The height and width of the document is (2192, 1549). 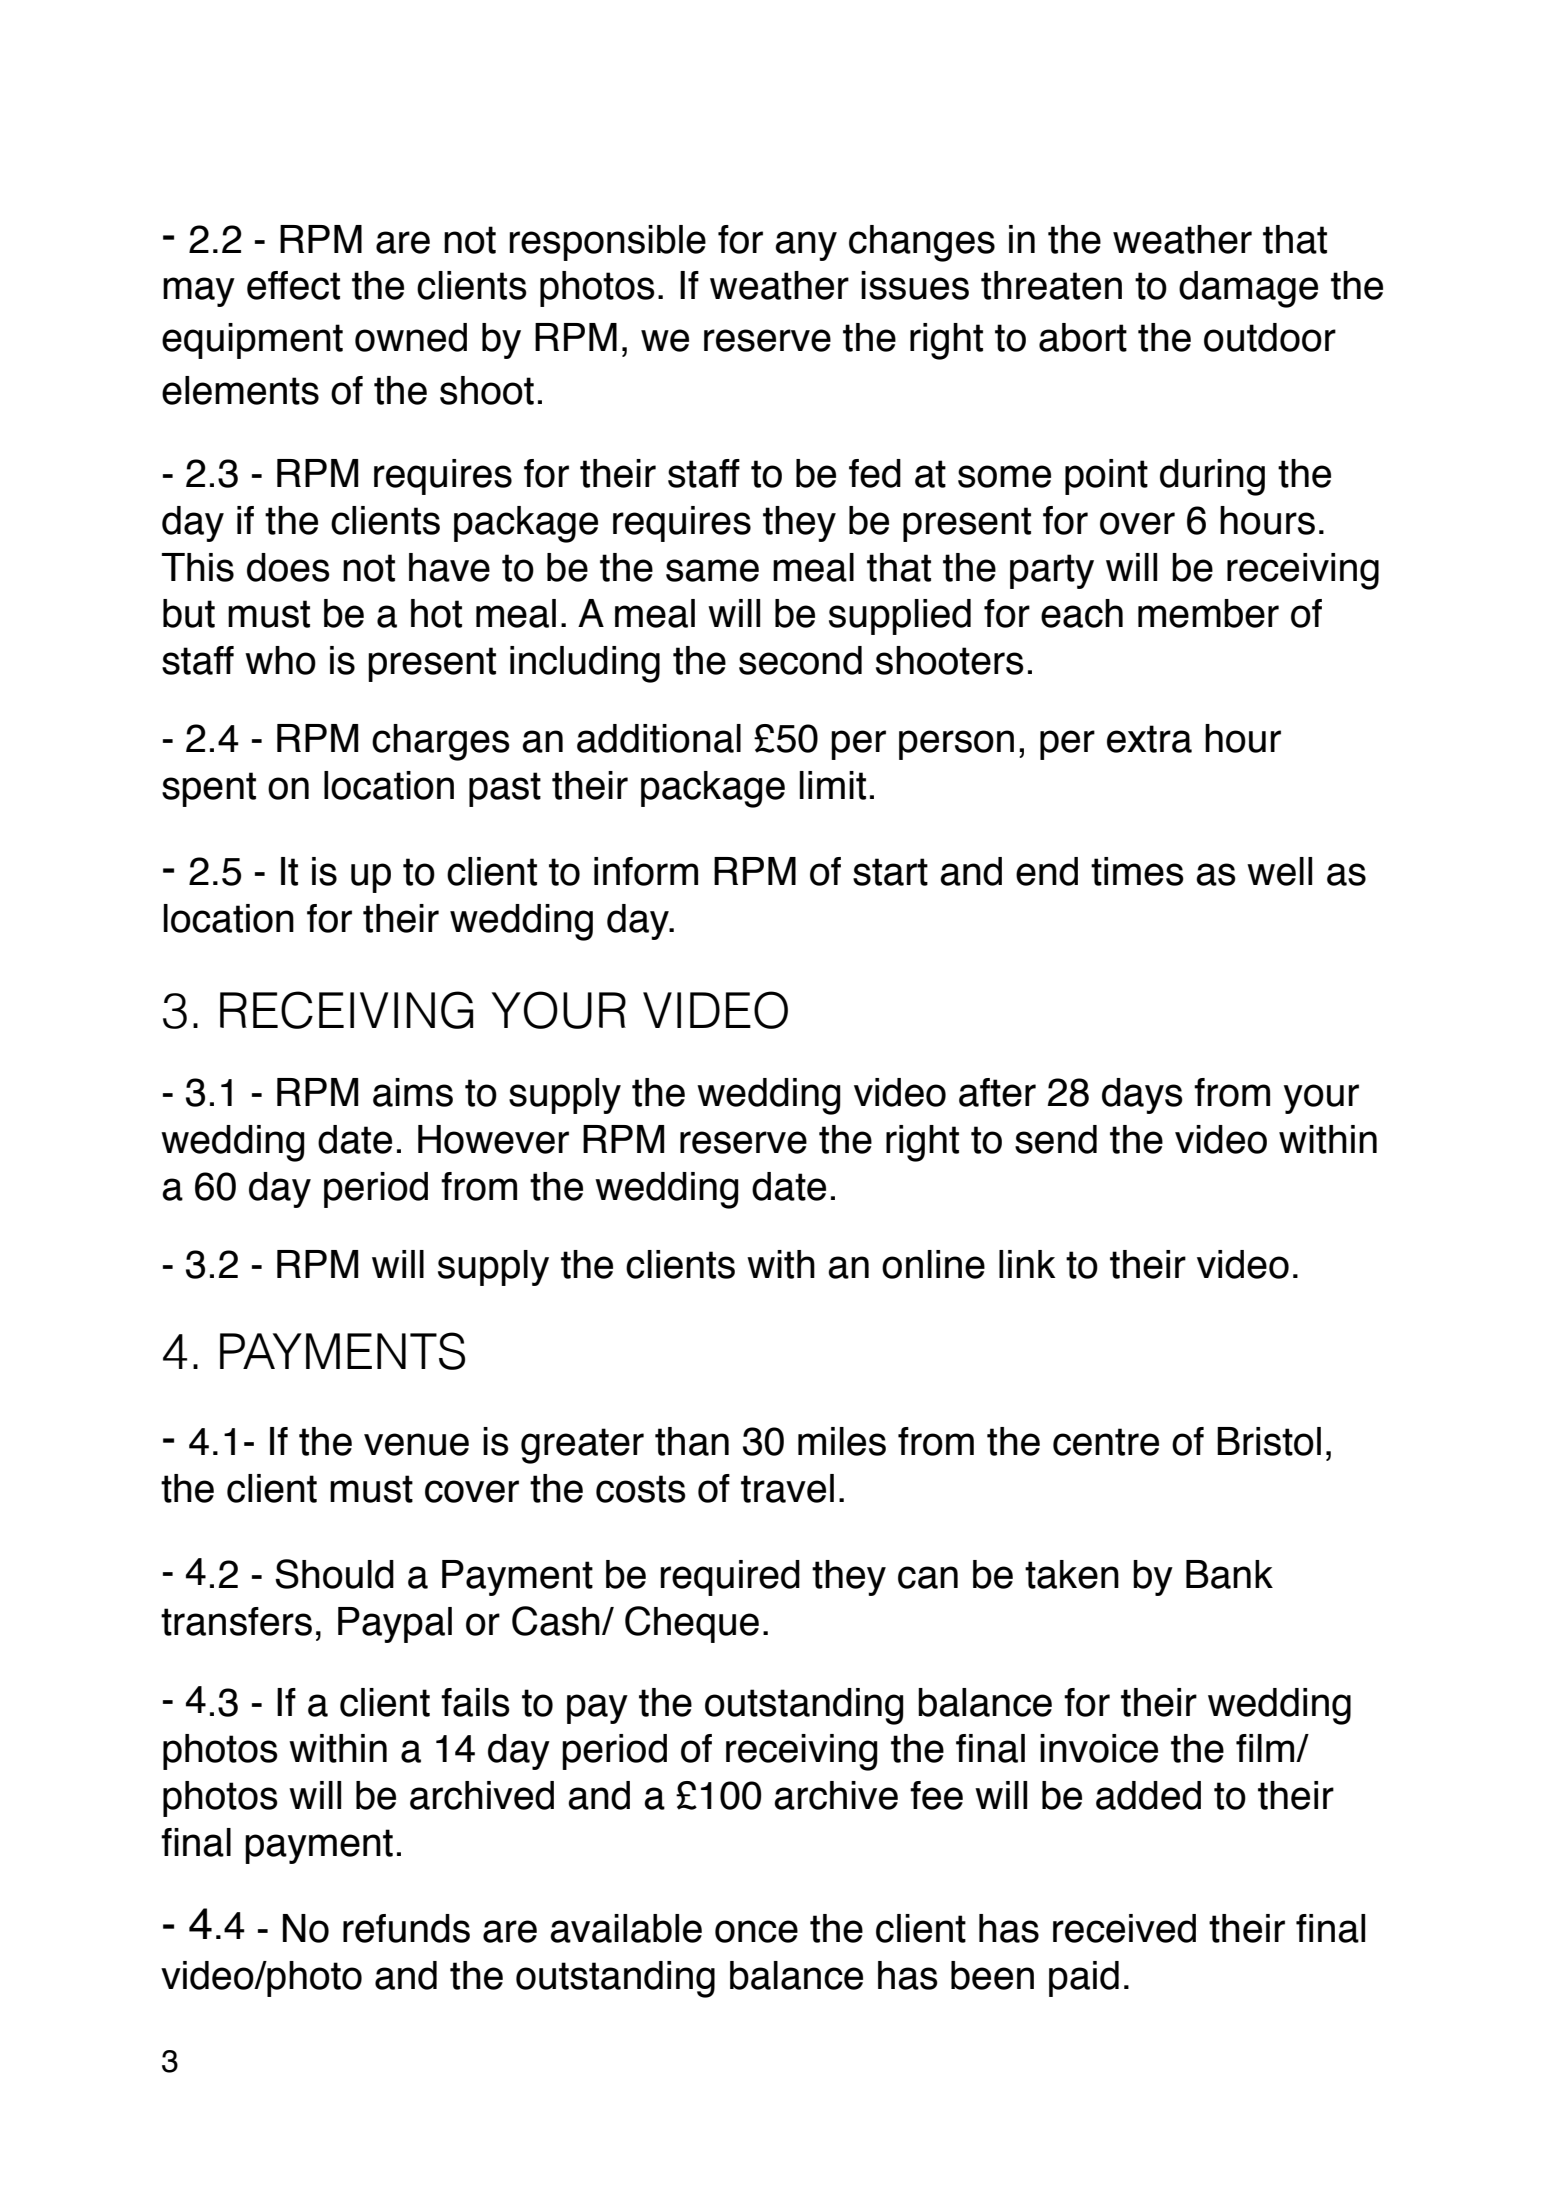 What do you see at coordinates (756, 1931) in the document?
I see `once` at bounding box center [756, 1931].
